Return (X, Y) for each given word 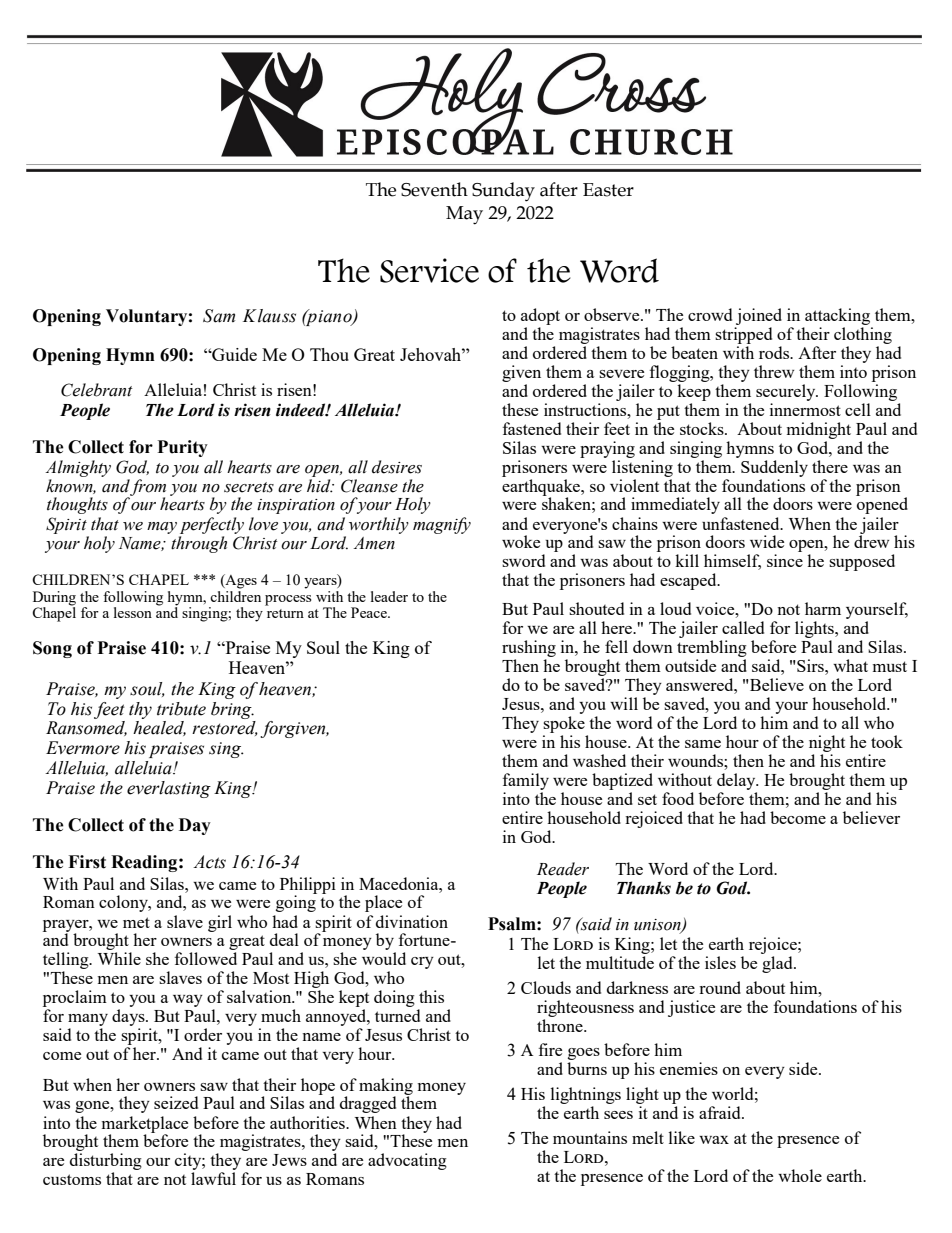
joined (759, 316)
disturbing (106, 1163)
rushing (529, 650)
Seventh (434, 189)
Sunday (503, 192)
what (850, 665)
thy (140, 710)
